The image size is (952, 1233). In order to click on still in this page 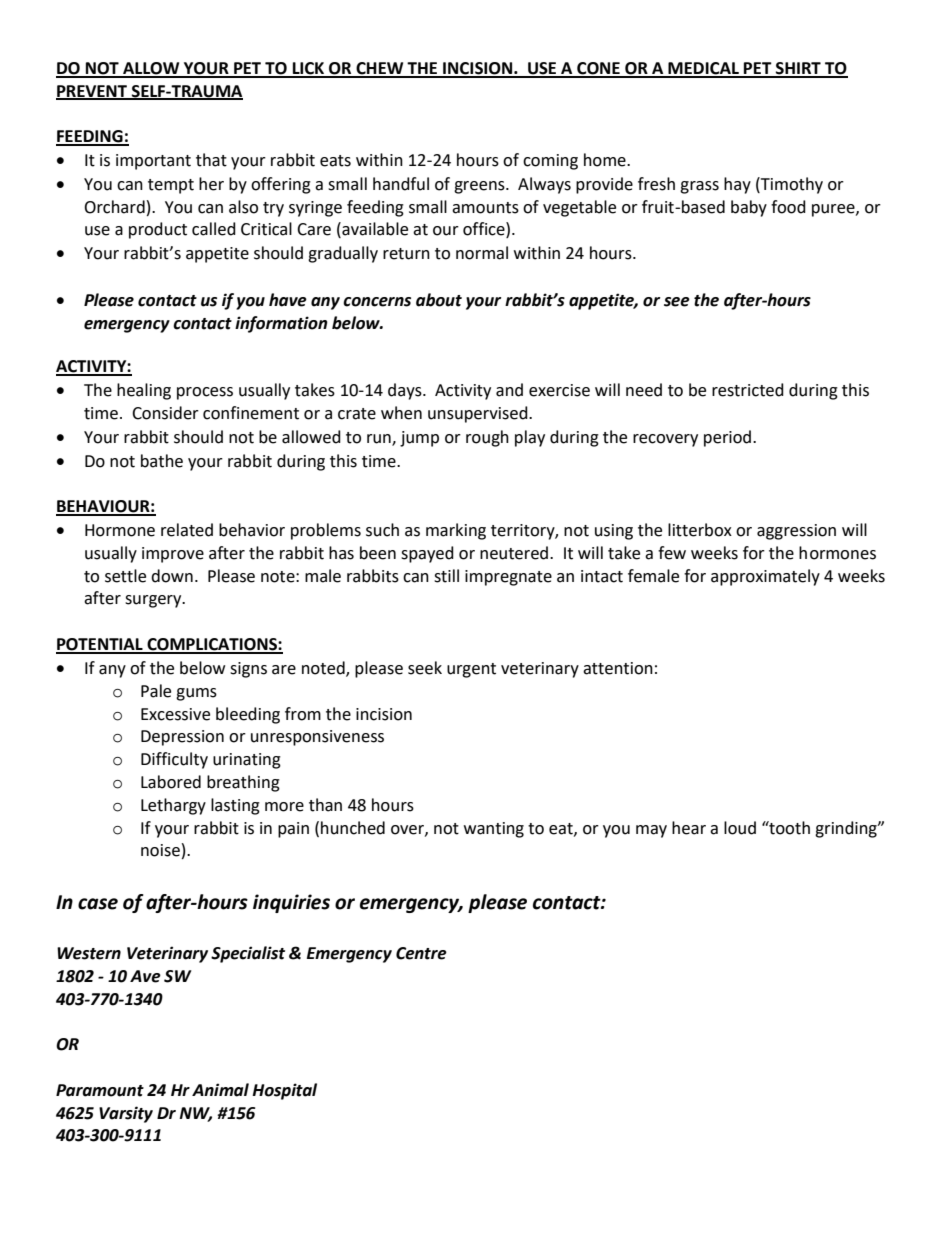, I will do `click(446, 576)`.
